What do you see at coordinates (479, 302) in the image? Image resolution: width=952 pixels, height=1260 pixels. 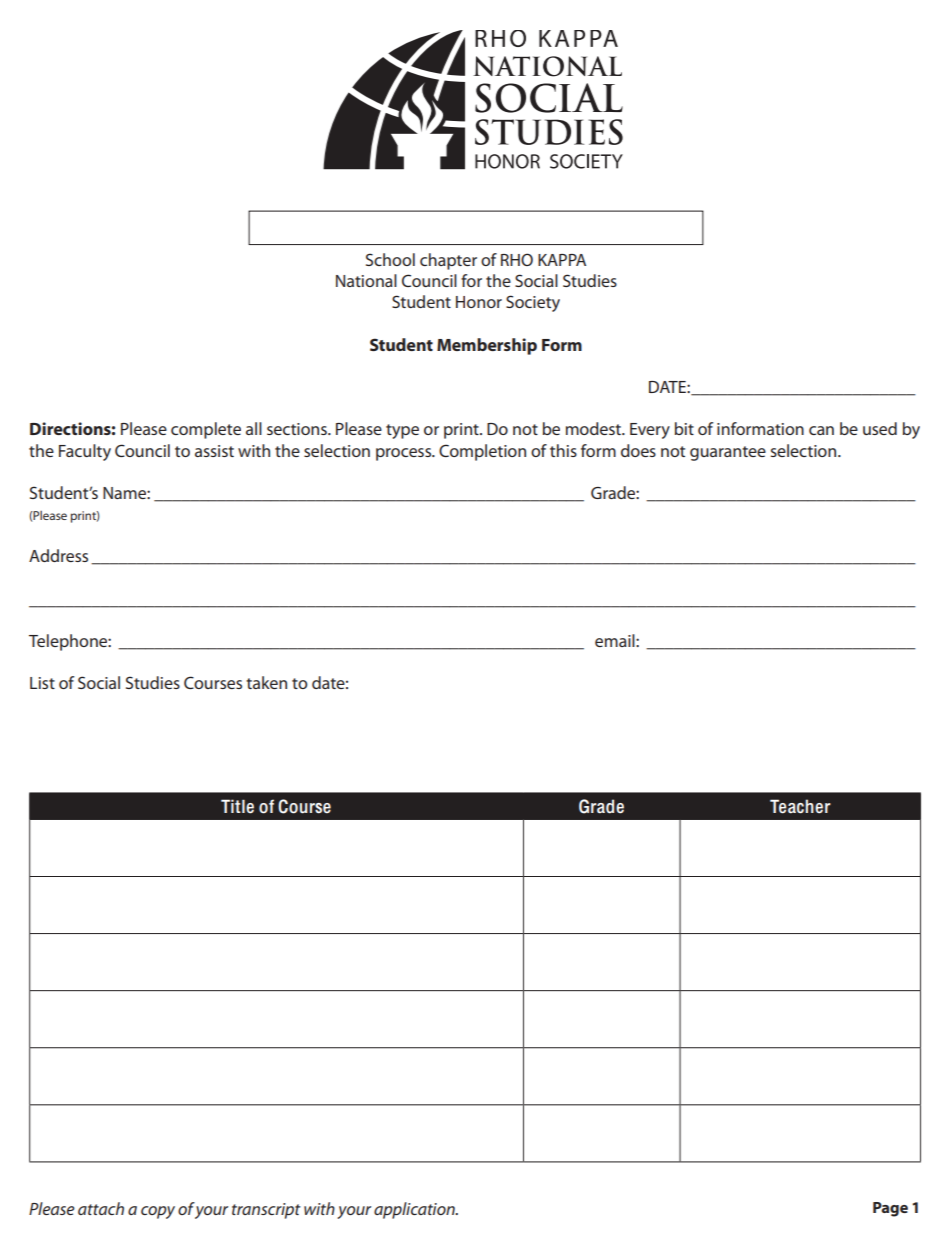 I see `Honor` at bounding box center [479, 302].
